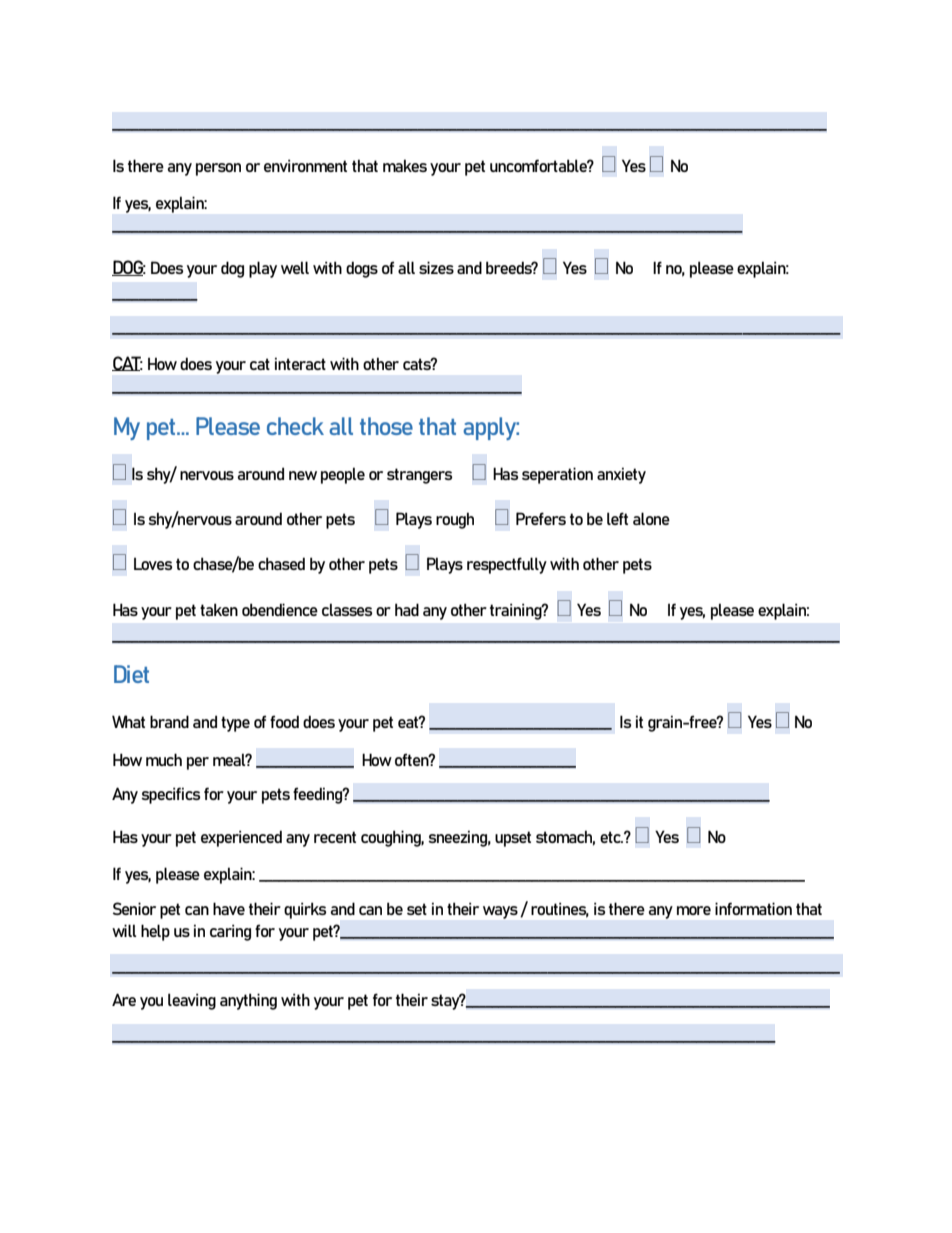 Image resolution: width=952 pixels, height=1233 pixels. Describe the element at coordinates (694, 910) in the document. I see `more` at that location.
